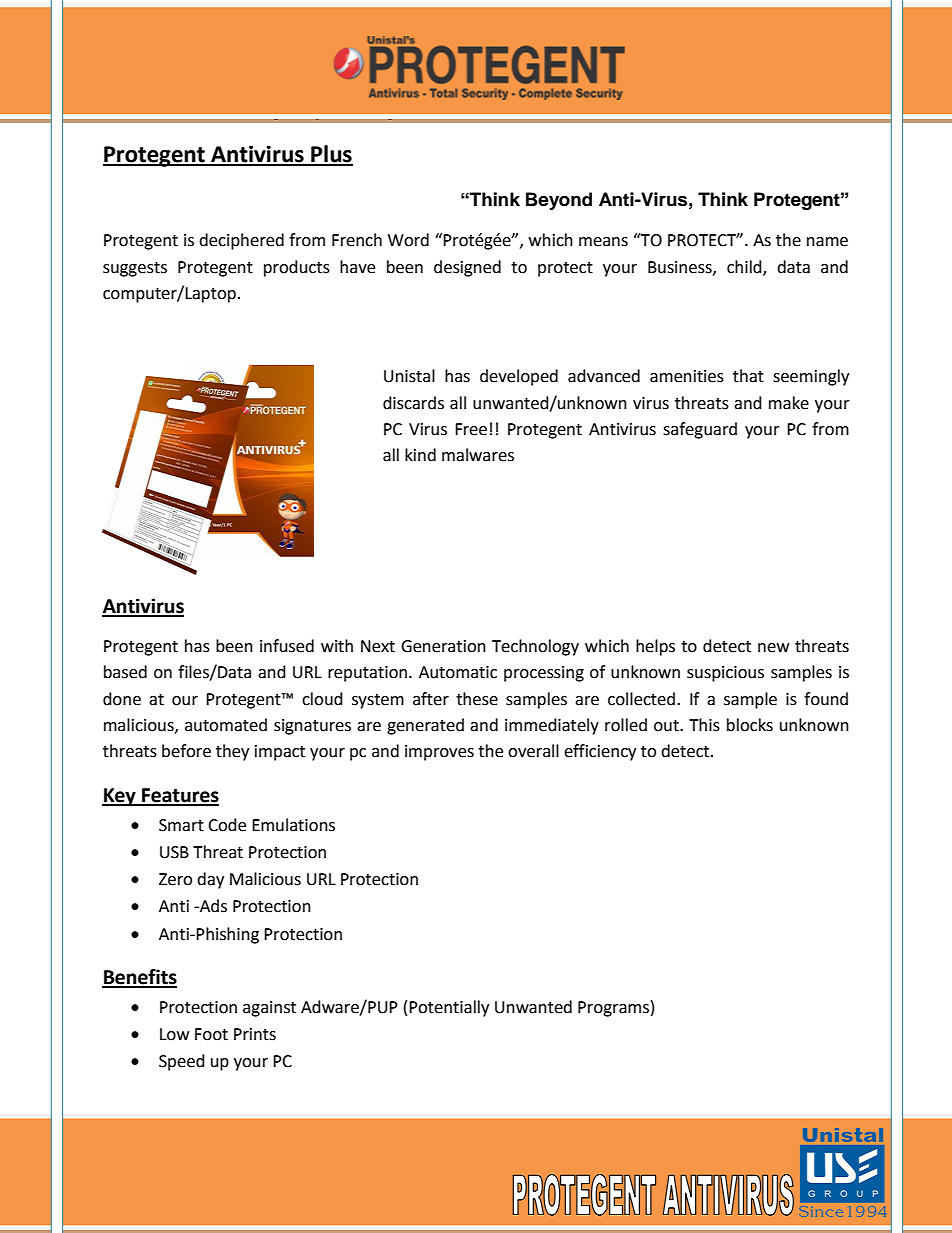 This screenshot has width=952, height=1233. I want to click on Code, so click(227, 825).
